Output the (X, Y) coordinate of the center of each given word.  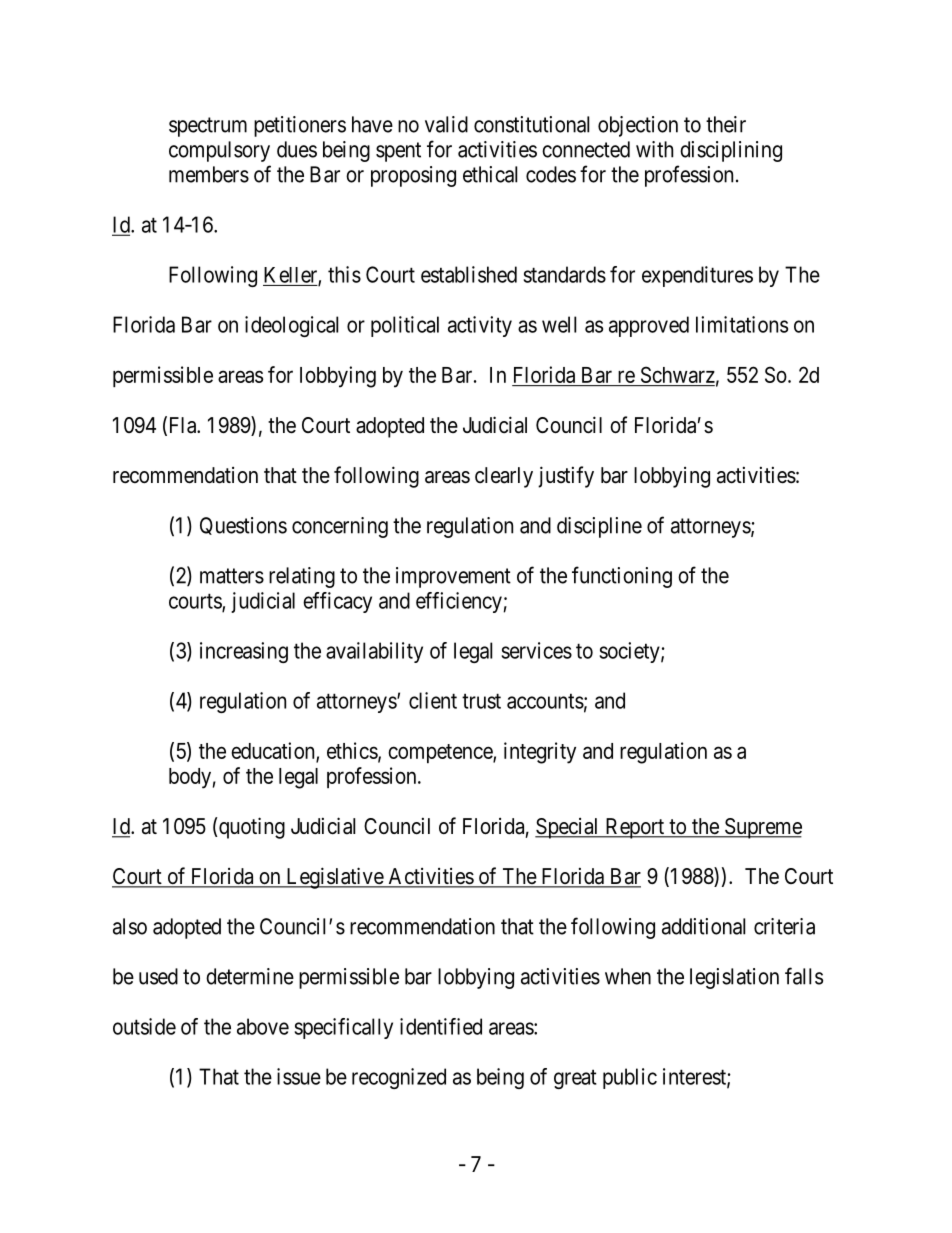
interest (695, 1077)
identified (441, 1026)
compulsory (219, 151)
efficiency (459, 602)
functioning (622, 577)
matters (232, 576)
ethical (490, 174)
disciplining (731, 151)
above (263, 1026)
